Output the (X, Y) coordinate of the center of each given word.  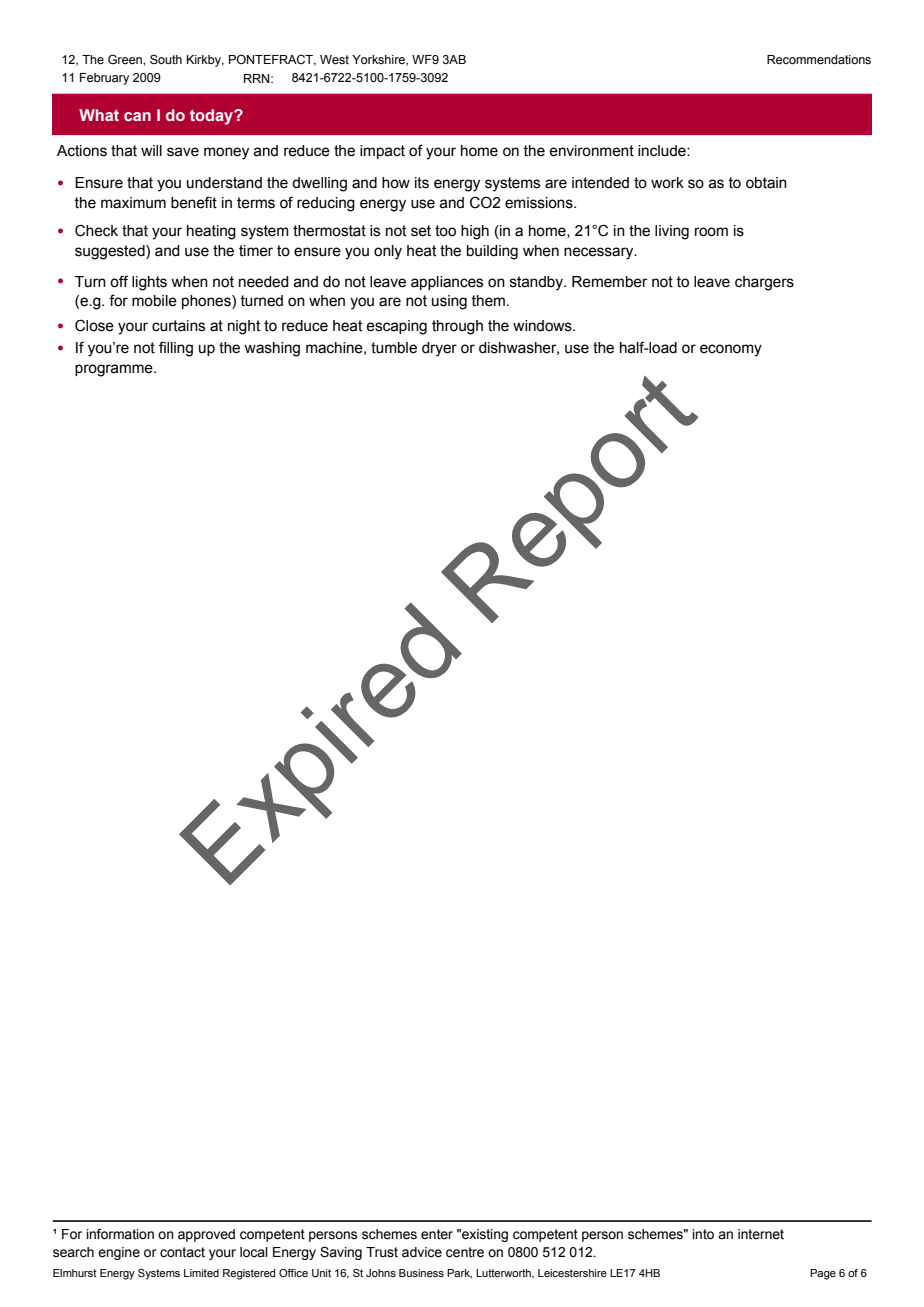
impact (382, 152)
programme (115, 370)
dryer (439, 349)
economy (731, 350)
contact (182, 1252)
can (137, 116)
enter (437, 1234)
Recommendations (819, 60)
